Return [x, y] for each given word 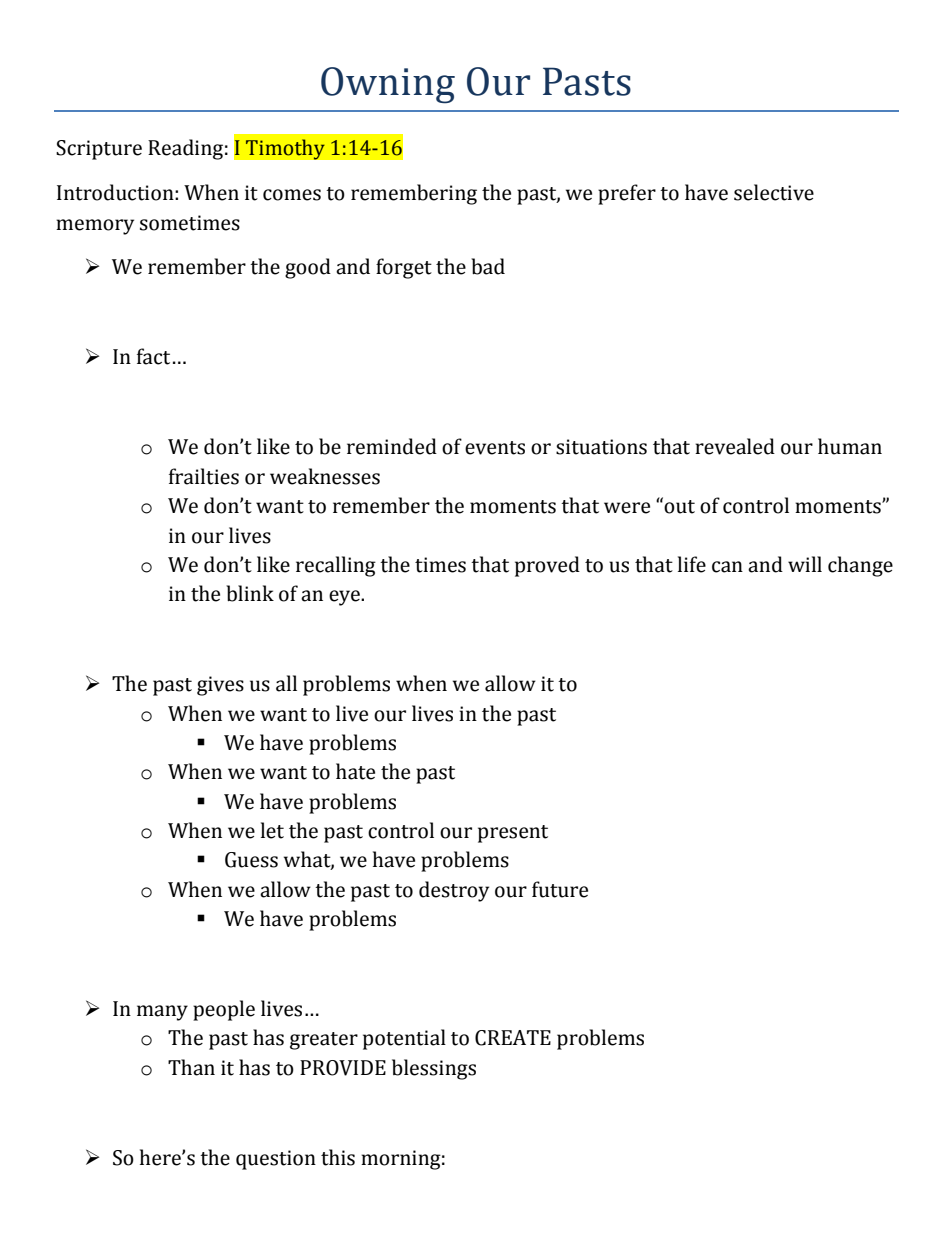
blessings [434, 1069]
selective [774, 192]
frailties [204, 476]
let [272, 830]
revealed [735, 446]
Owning [388, 85]
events [495, 448]
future [560, 889]
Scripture [99, 150]
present [513, 834]
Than [191, 1067]
